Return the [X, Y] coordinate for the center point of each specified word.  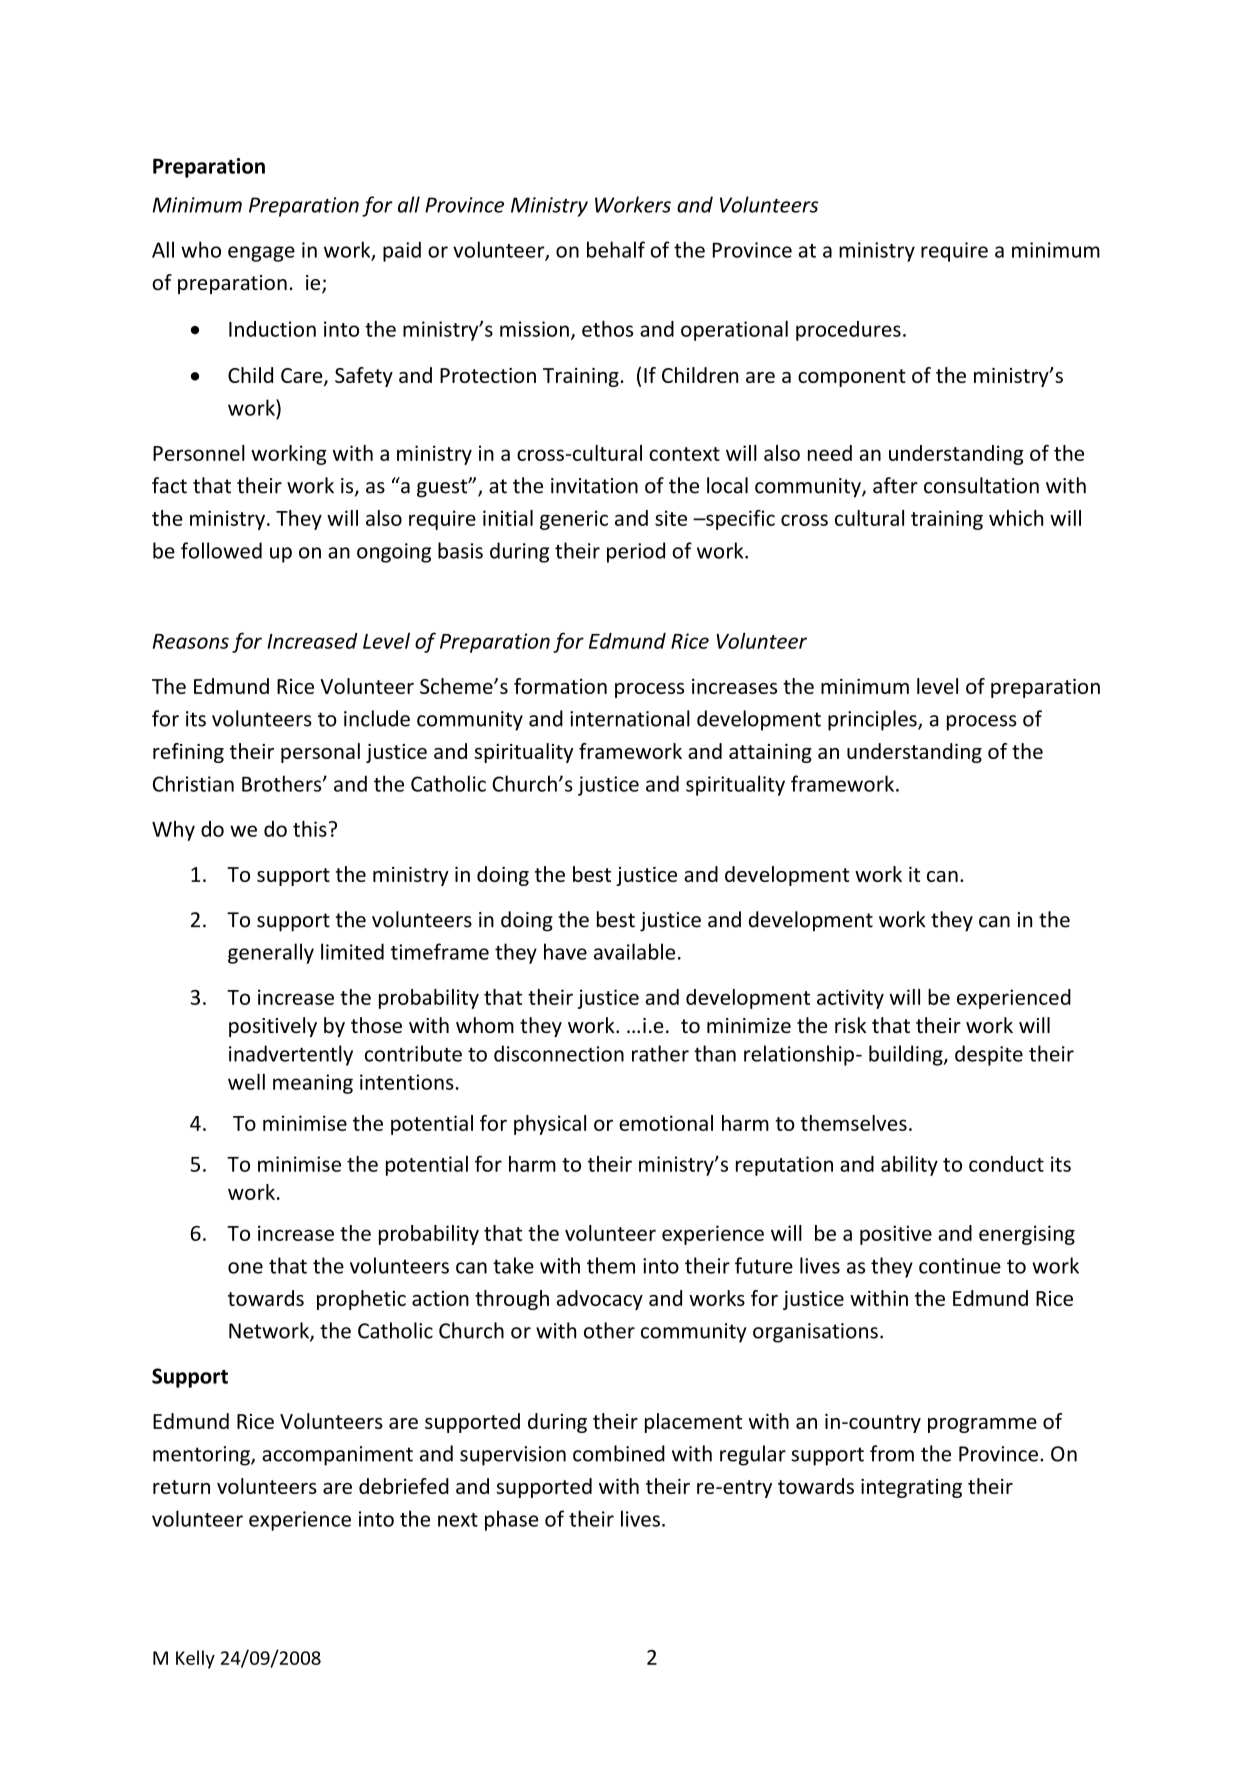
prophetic [361, 1300]
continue [960, 1266]
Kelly [195, 1659]
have [565, 951]
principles [873, 720]
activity [850, 999]
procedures [848, 331]
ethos [607, 329]
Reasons [191, 641]
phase [512, 1520]
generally [271, 953]
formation [560, 686]
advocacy [600, 1300]
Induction [272, 329]
